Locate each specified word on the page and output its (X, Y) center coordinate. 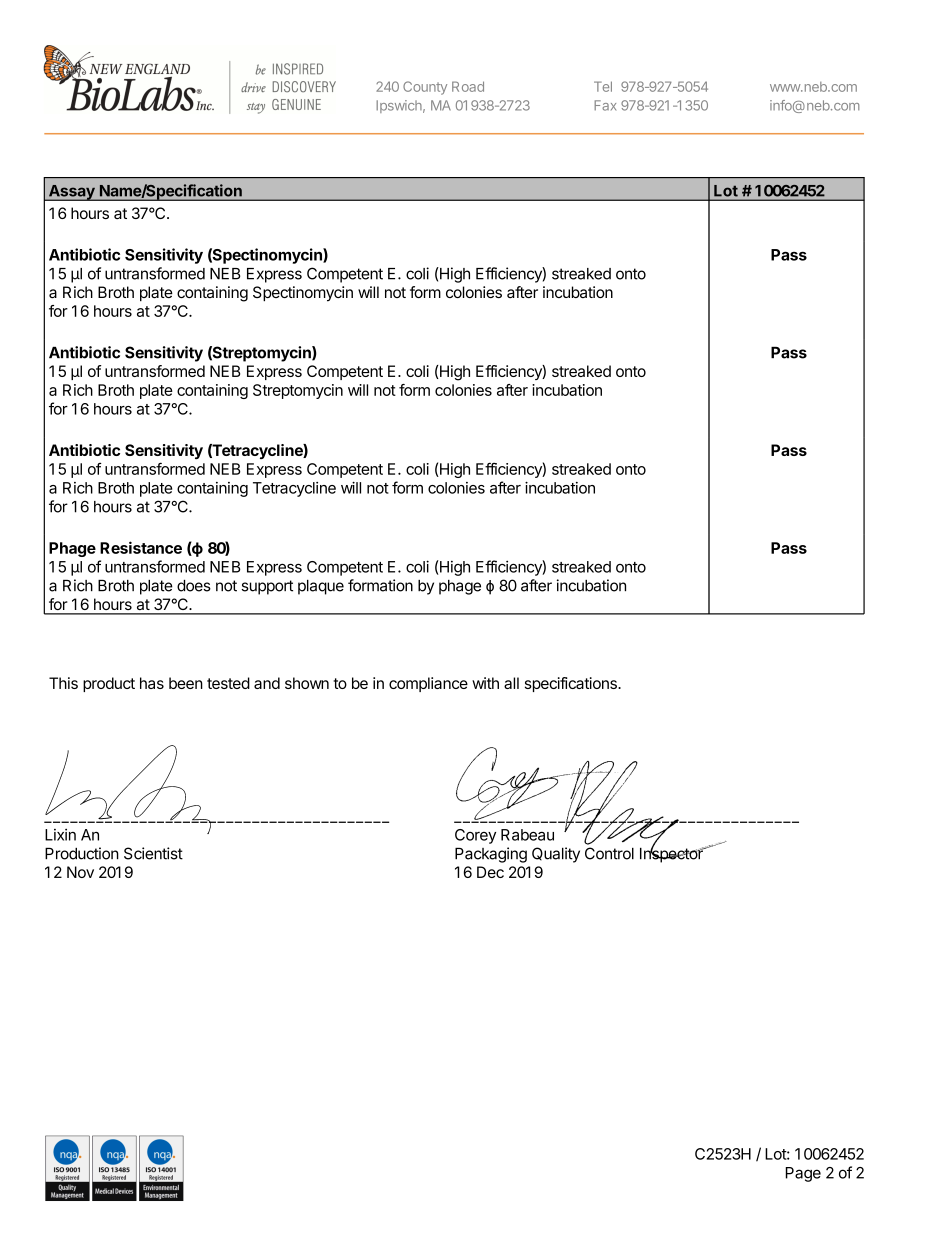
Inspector (672, 854)
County (425, 88)
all (511, 683)
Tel (603, 86)
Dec (490, 872)
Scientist (153, 853)
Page (803, 1174)
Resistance (141, 547)
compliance (428, 684)
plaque (321, 587)
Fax (605, 105)
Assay (71, 193)
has (152, 683)
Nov (80, 872)
